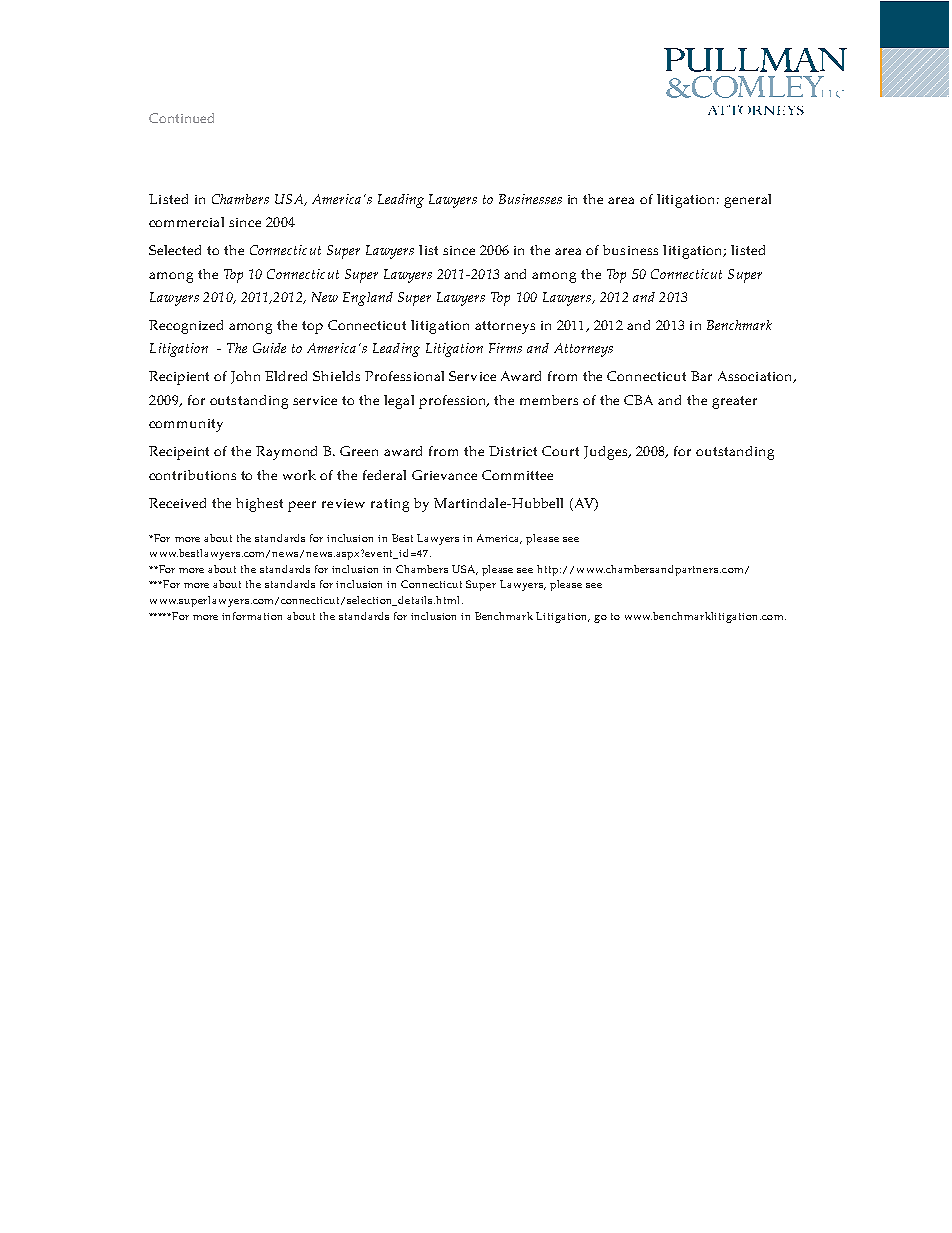 The image size is (952, 1233). I want to click on Recognized, so click(186, 327).
